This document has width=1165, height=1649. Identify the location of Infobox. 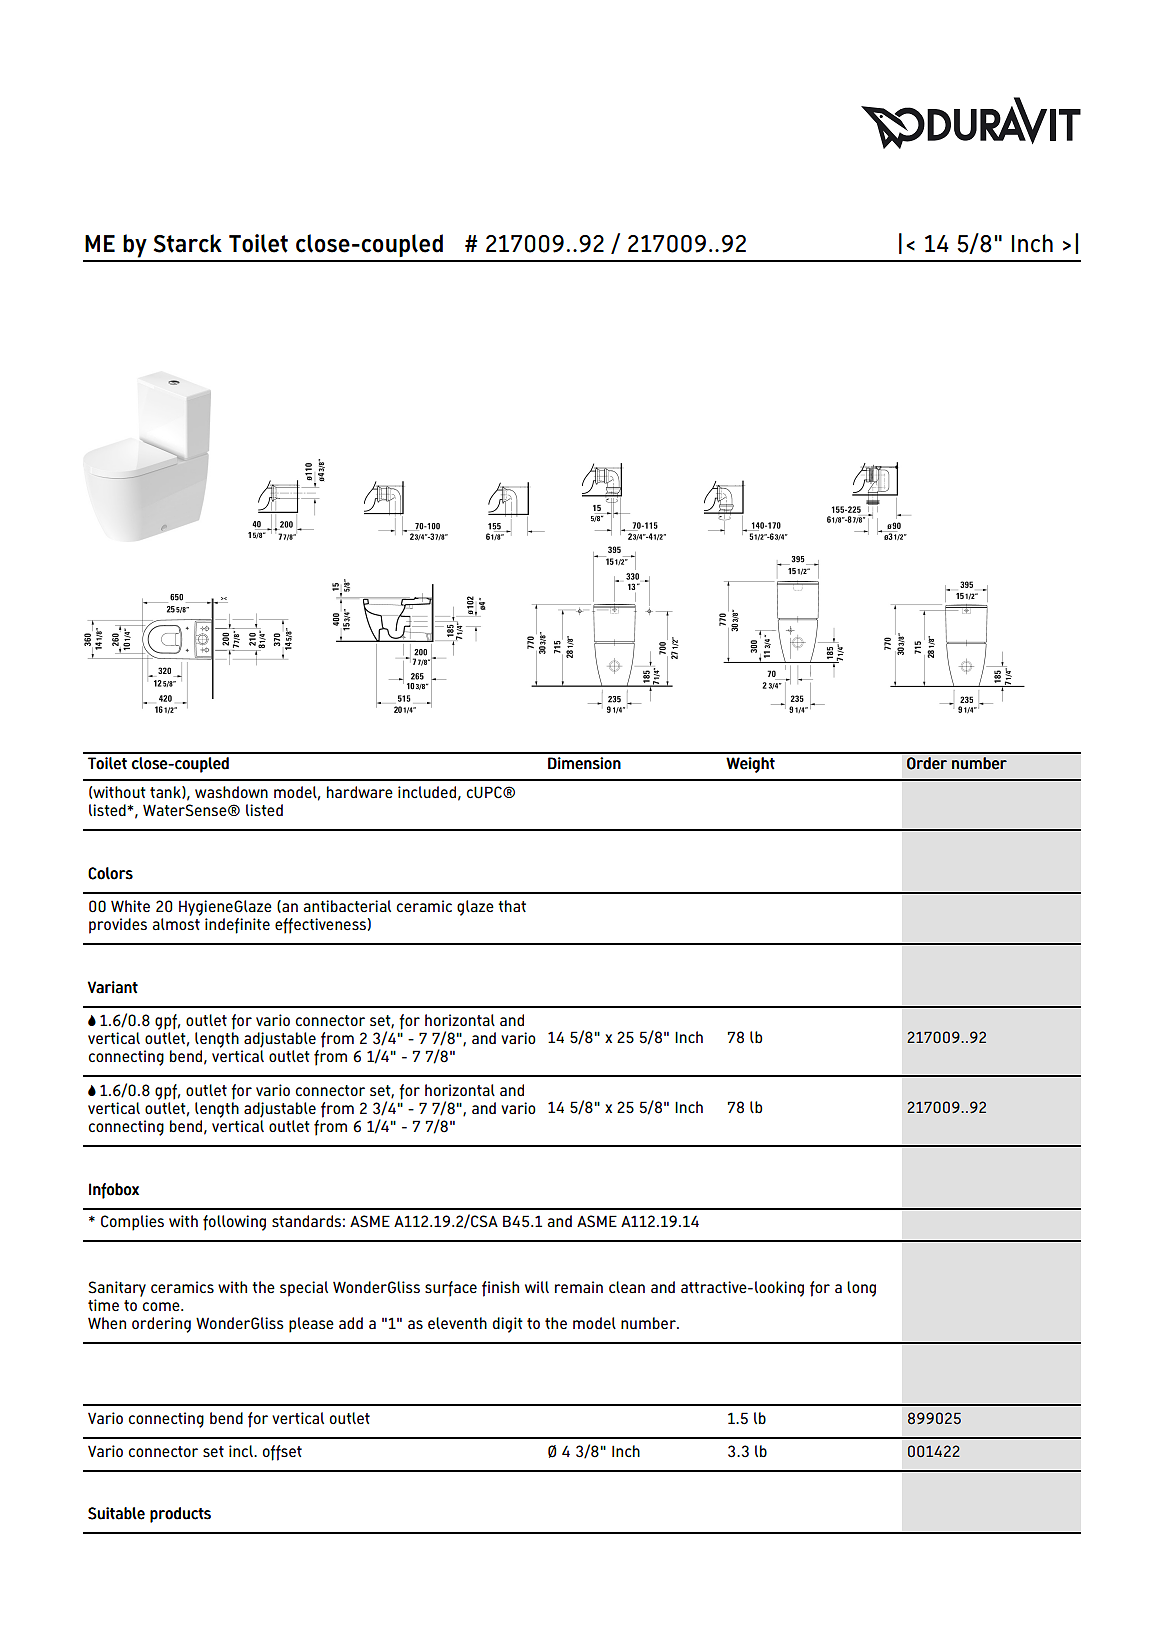
(114, 1191).
